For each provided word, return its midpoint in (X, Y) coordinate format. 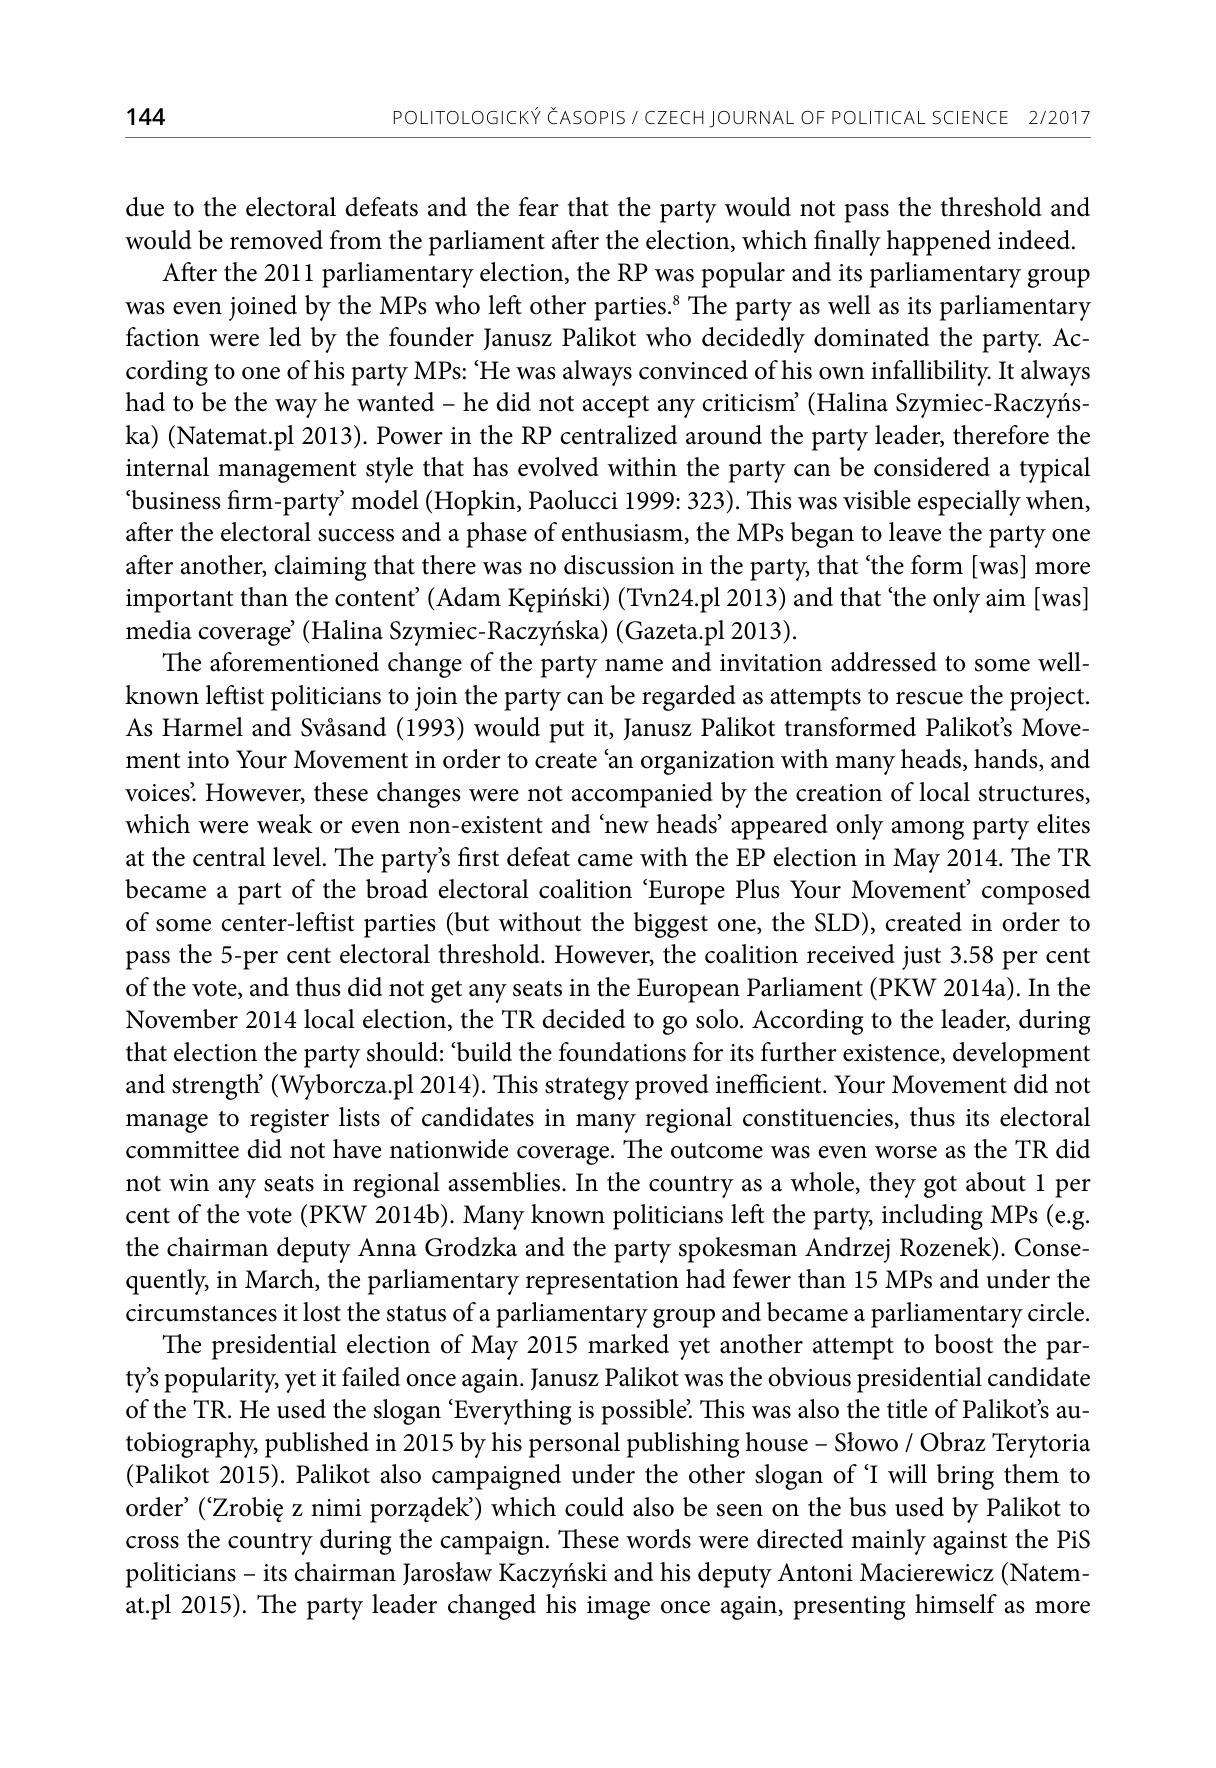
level (297, 857)
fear (539, 207)
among (928, 830)
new (625, 826)
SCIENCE (970, 117)
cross (152, 1542)
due (145, 207)
